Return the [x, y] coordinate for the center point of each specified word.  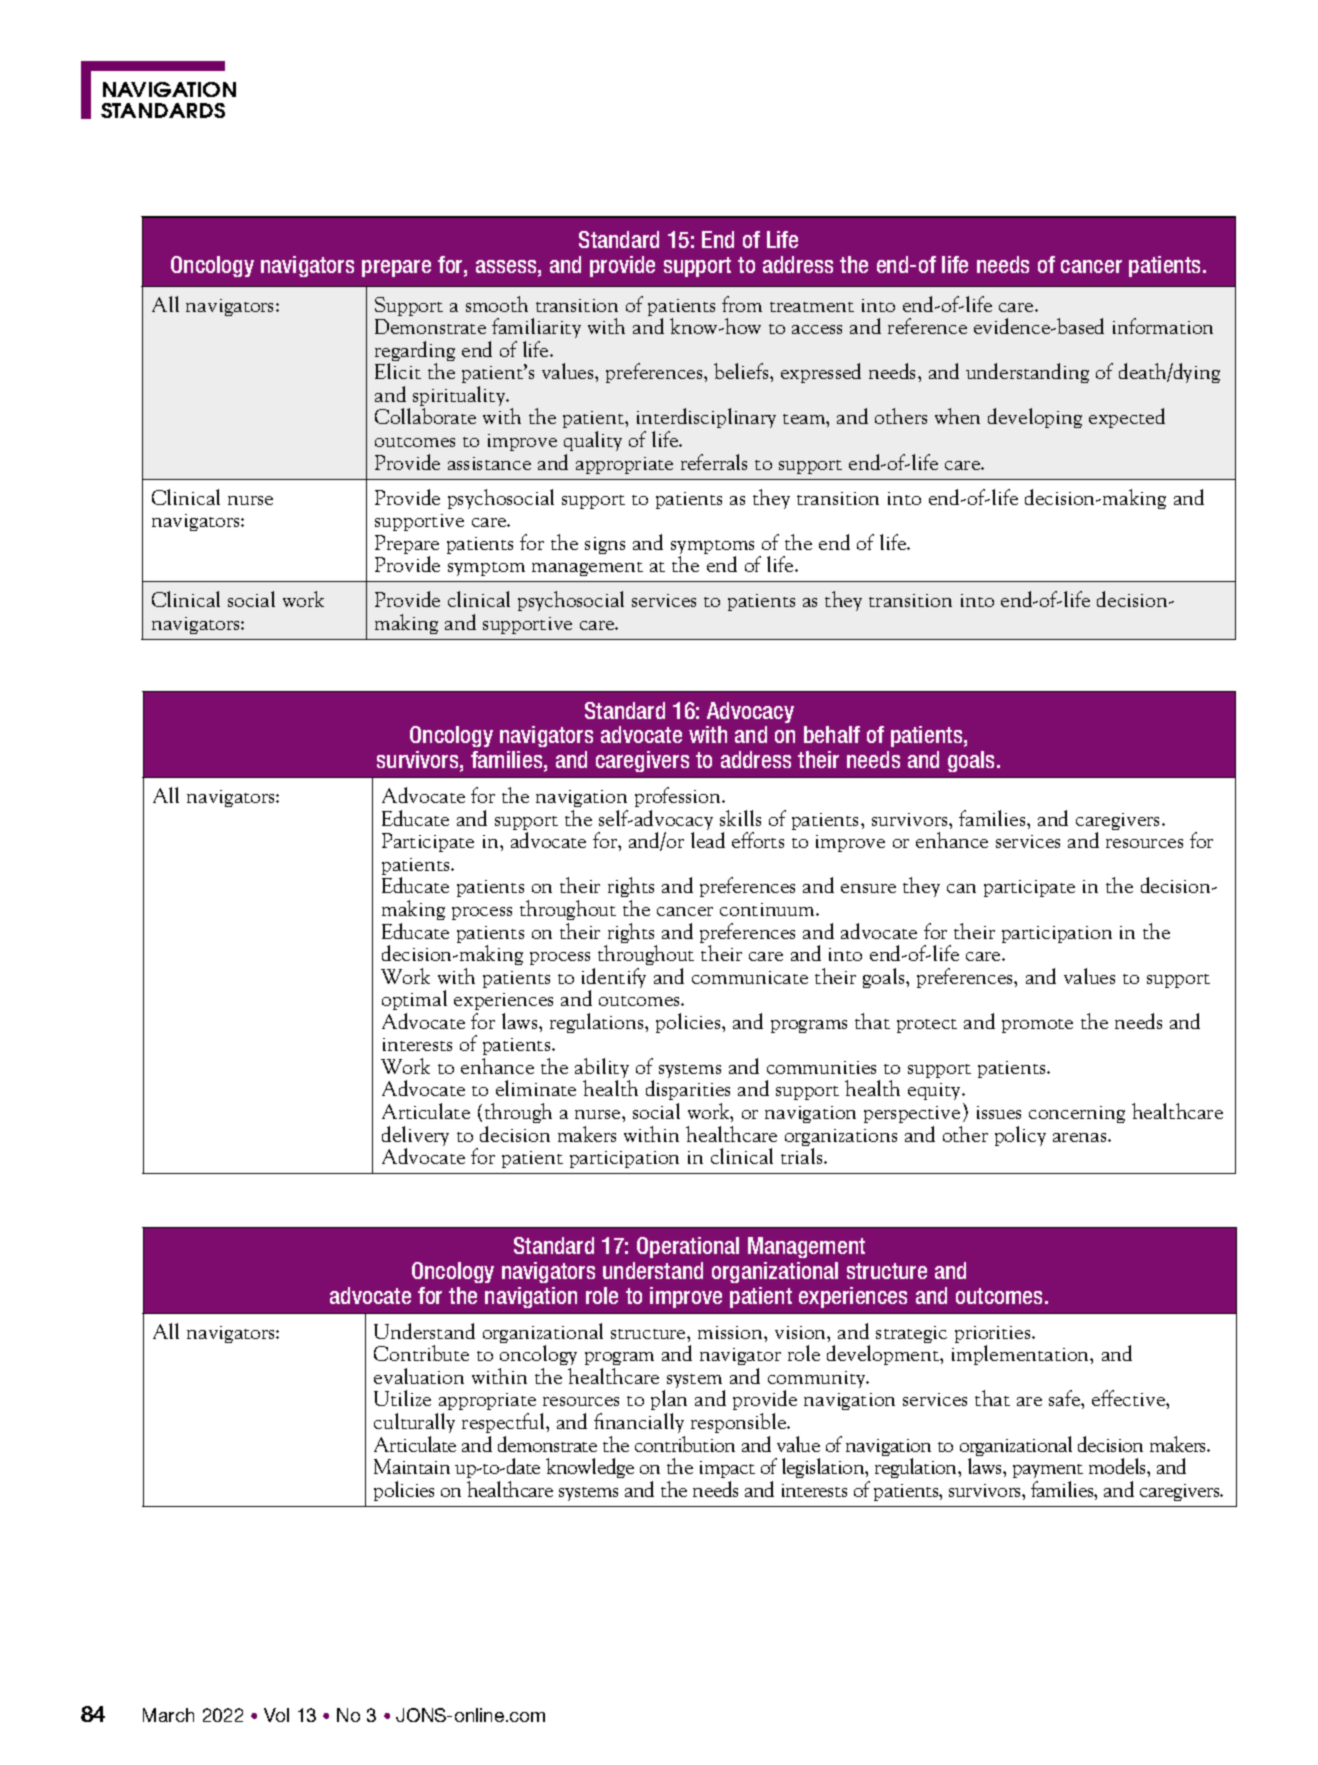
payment [1048, 1473]
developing [1035, 418]
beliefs [742, 371]
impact [727, 1471]
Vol [276, 1715]
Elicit [398, 371]
